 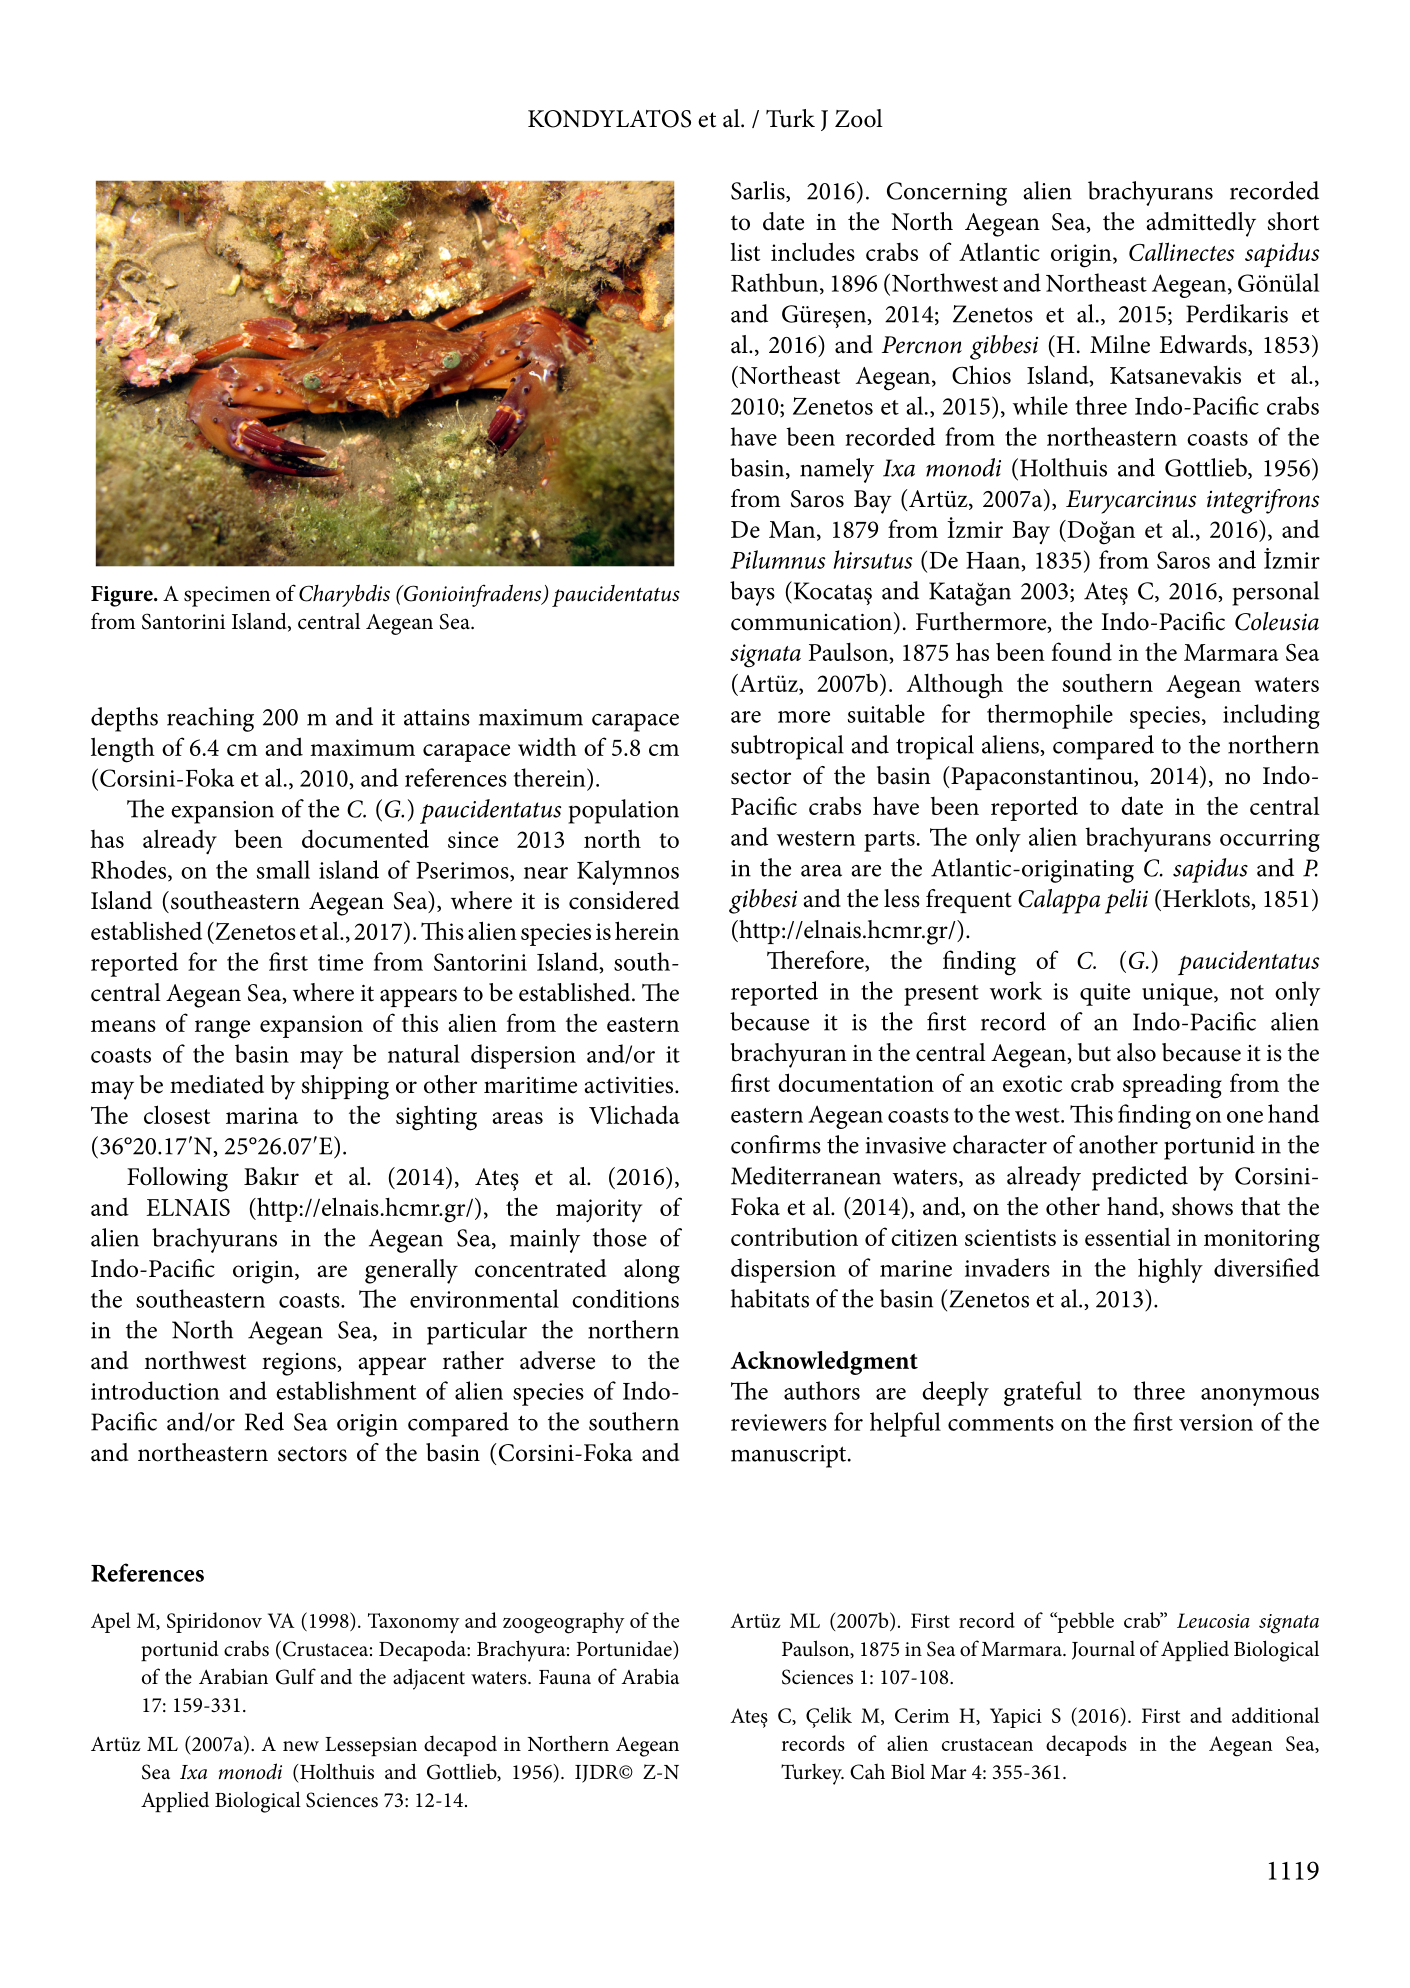 I want to click on regions, so click(x=300, y=1364).
